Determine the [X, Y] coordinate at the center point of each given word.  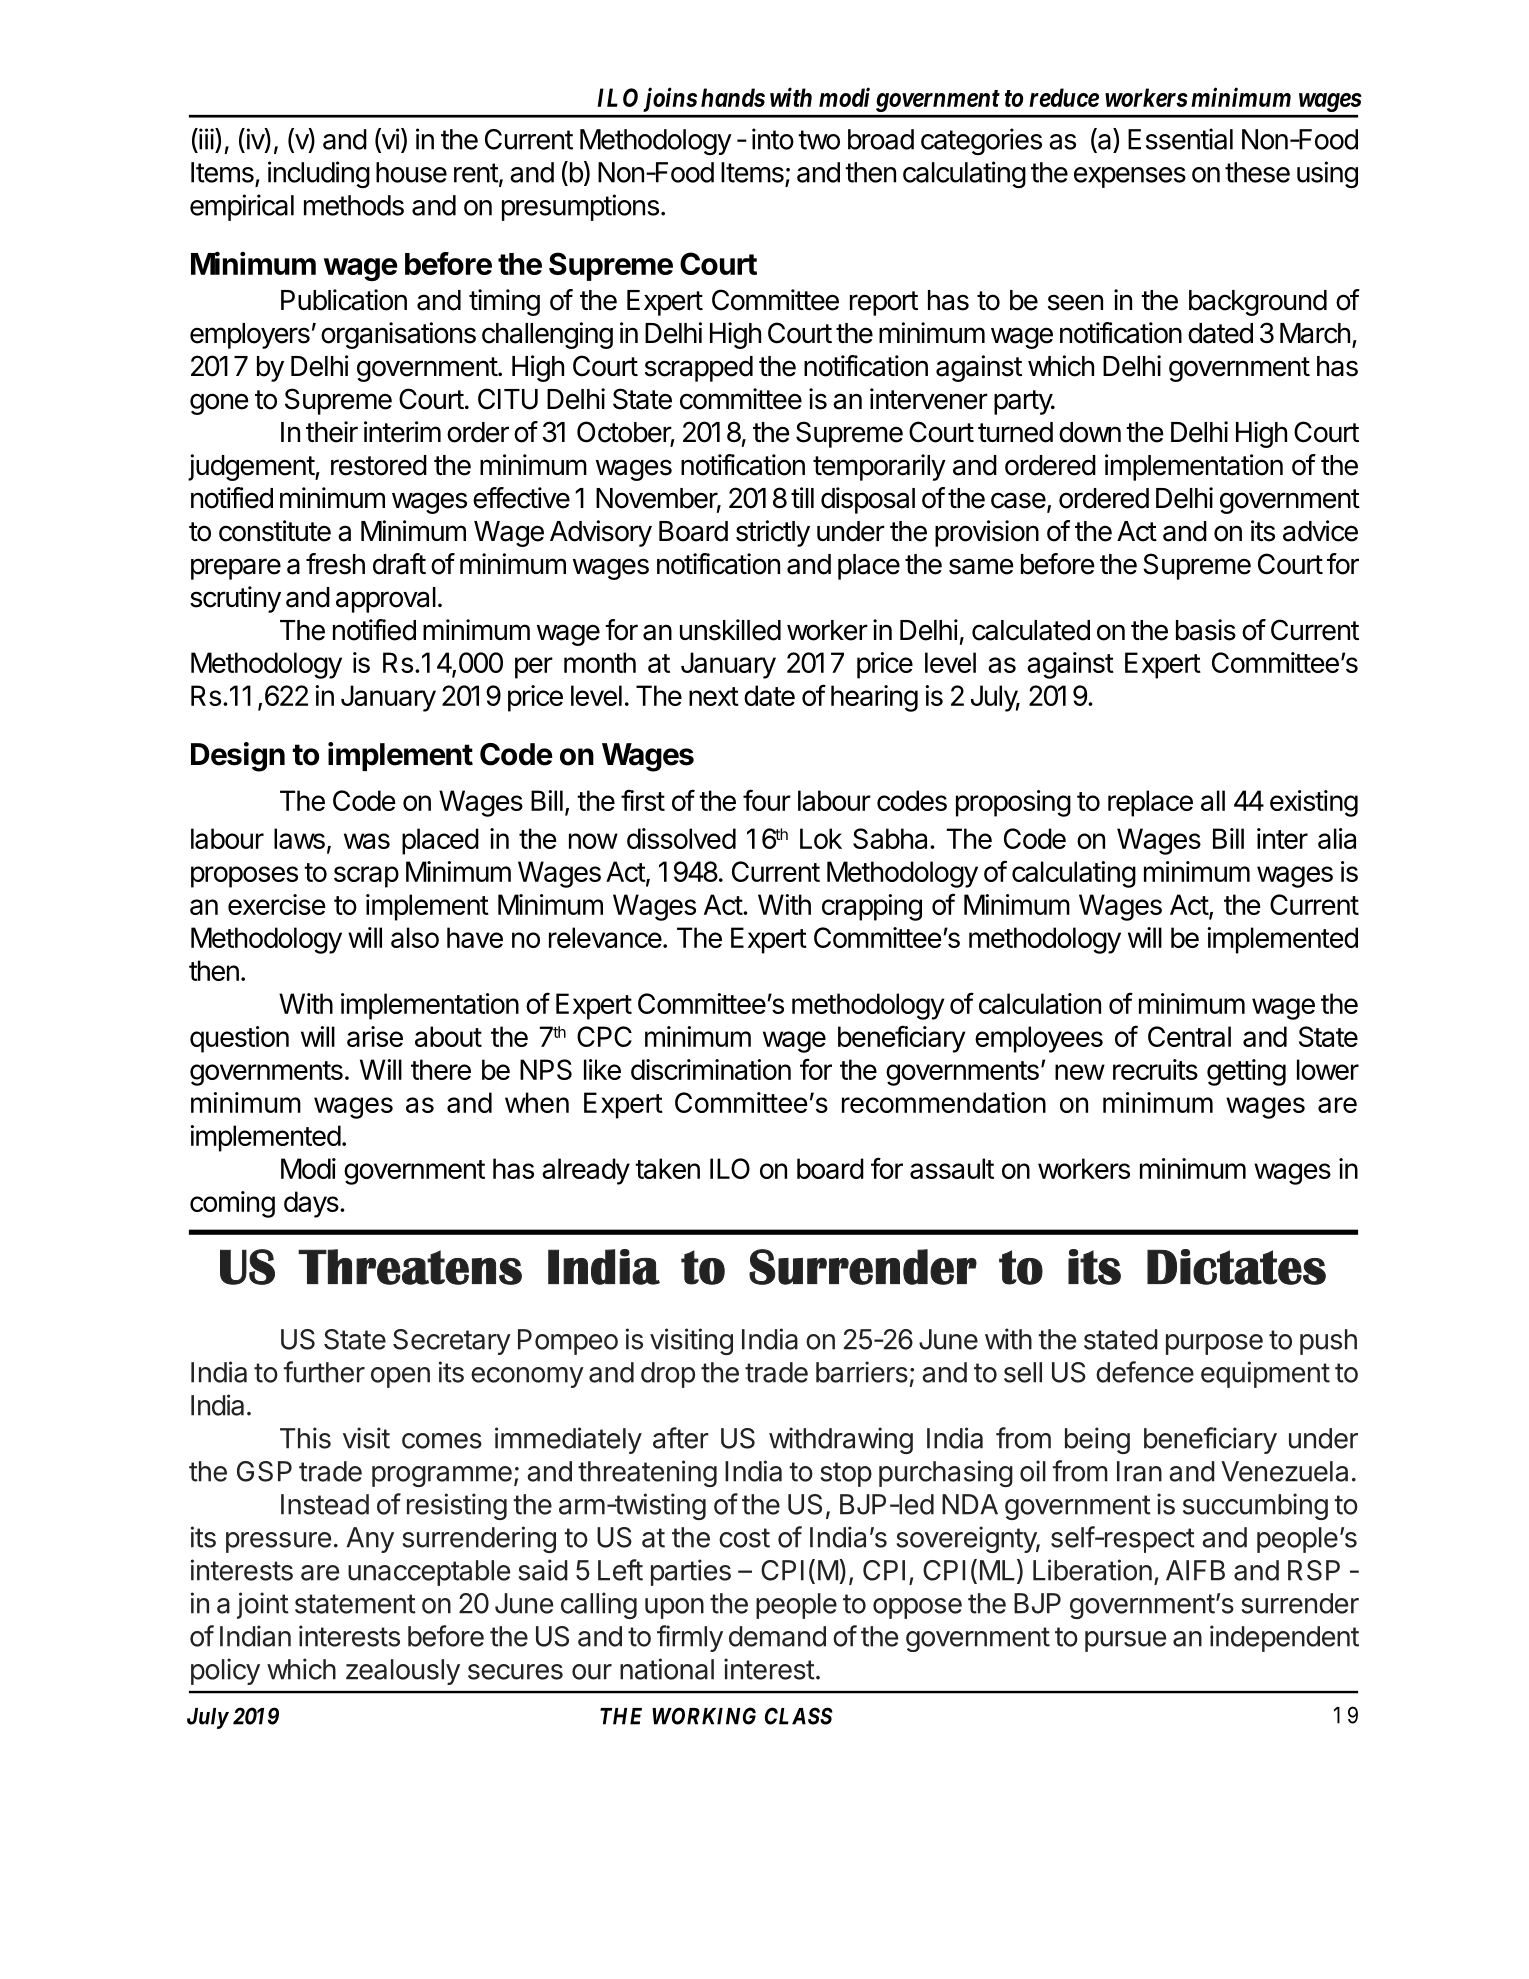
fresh [335, 564]
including [319, 174]
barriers [862, 1372]
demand [777, 1636]
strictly [773, 533]
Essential [1180, 139]
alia [1337, 838]
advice [1320, 531]
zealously [403, 1672]
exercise [277, 904]
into [773, 139]
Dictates [1236, 1267]
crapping [872, 907]
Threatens [410, 1267]
